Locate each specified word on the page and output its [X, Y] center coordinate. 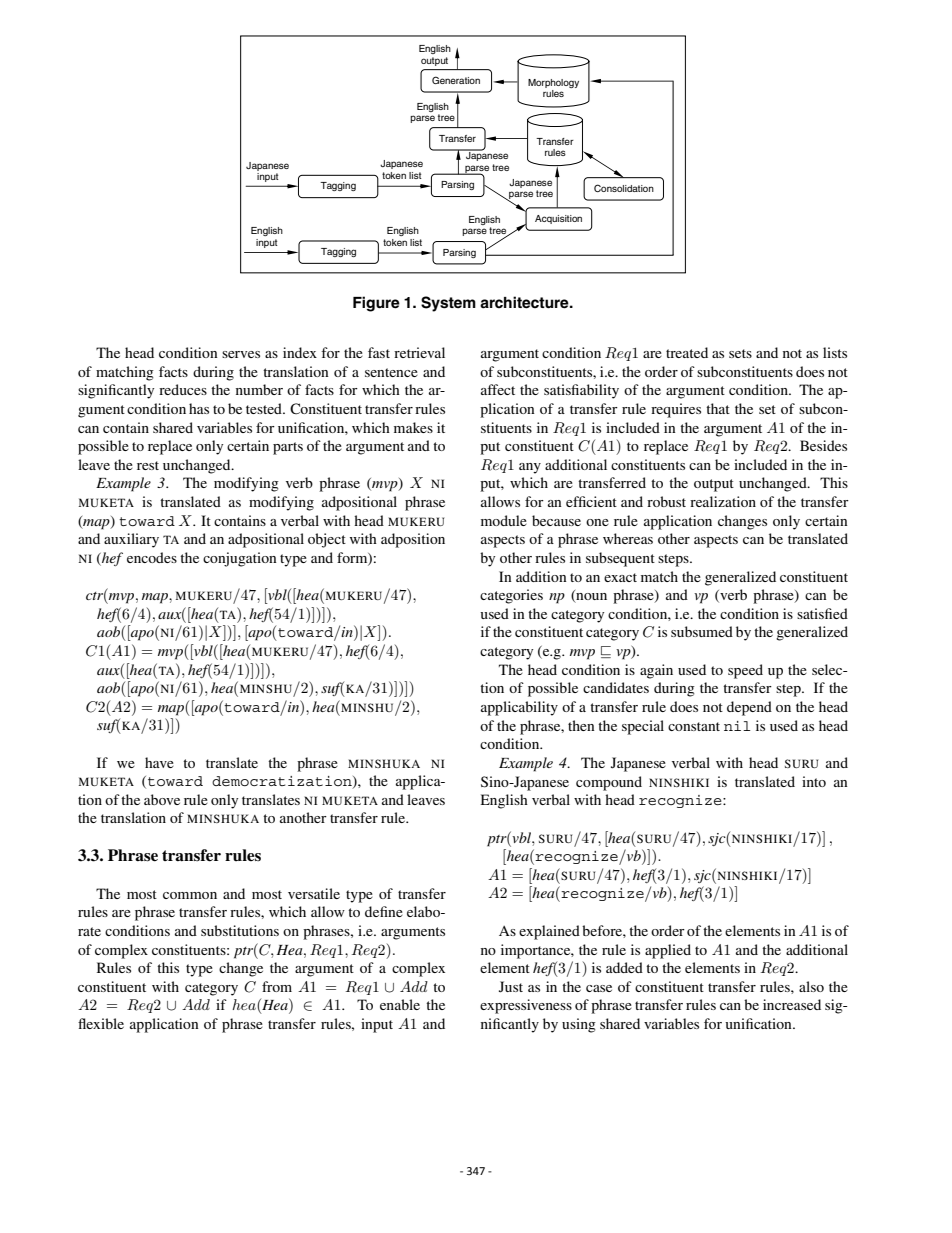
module [504, 520]
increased [792, 1004]
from [277, 986]
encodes [152, 557]
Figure [376, 304]
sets [740, 353]
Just [511, 987]
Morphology [553, 83]
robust [666, 501]
